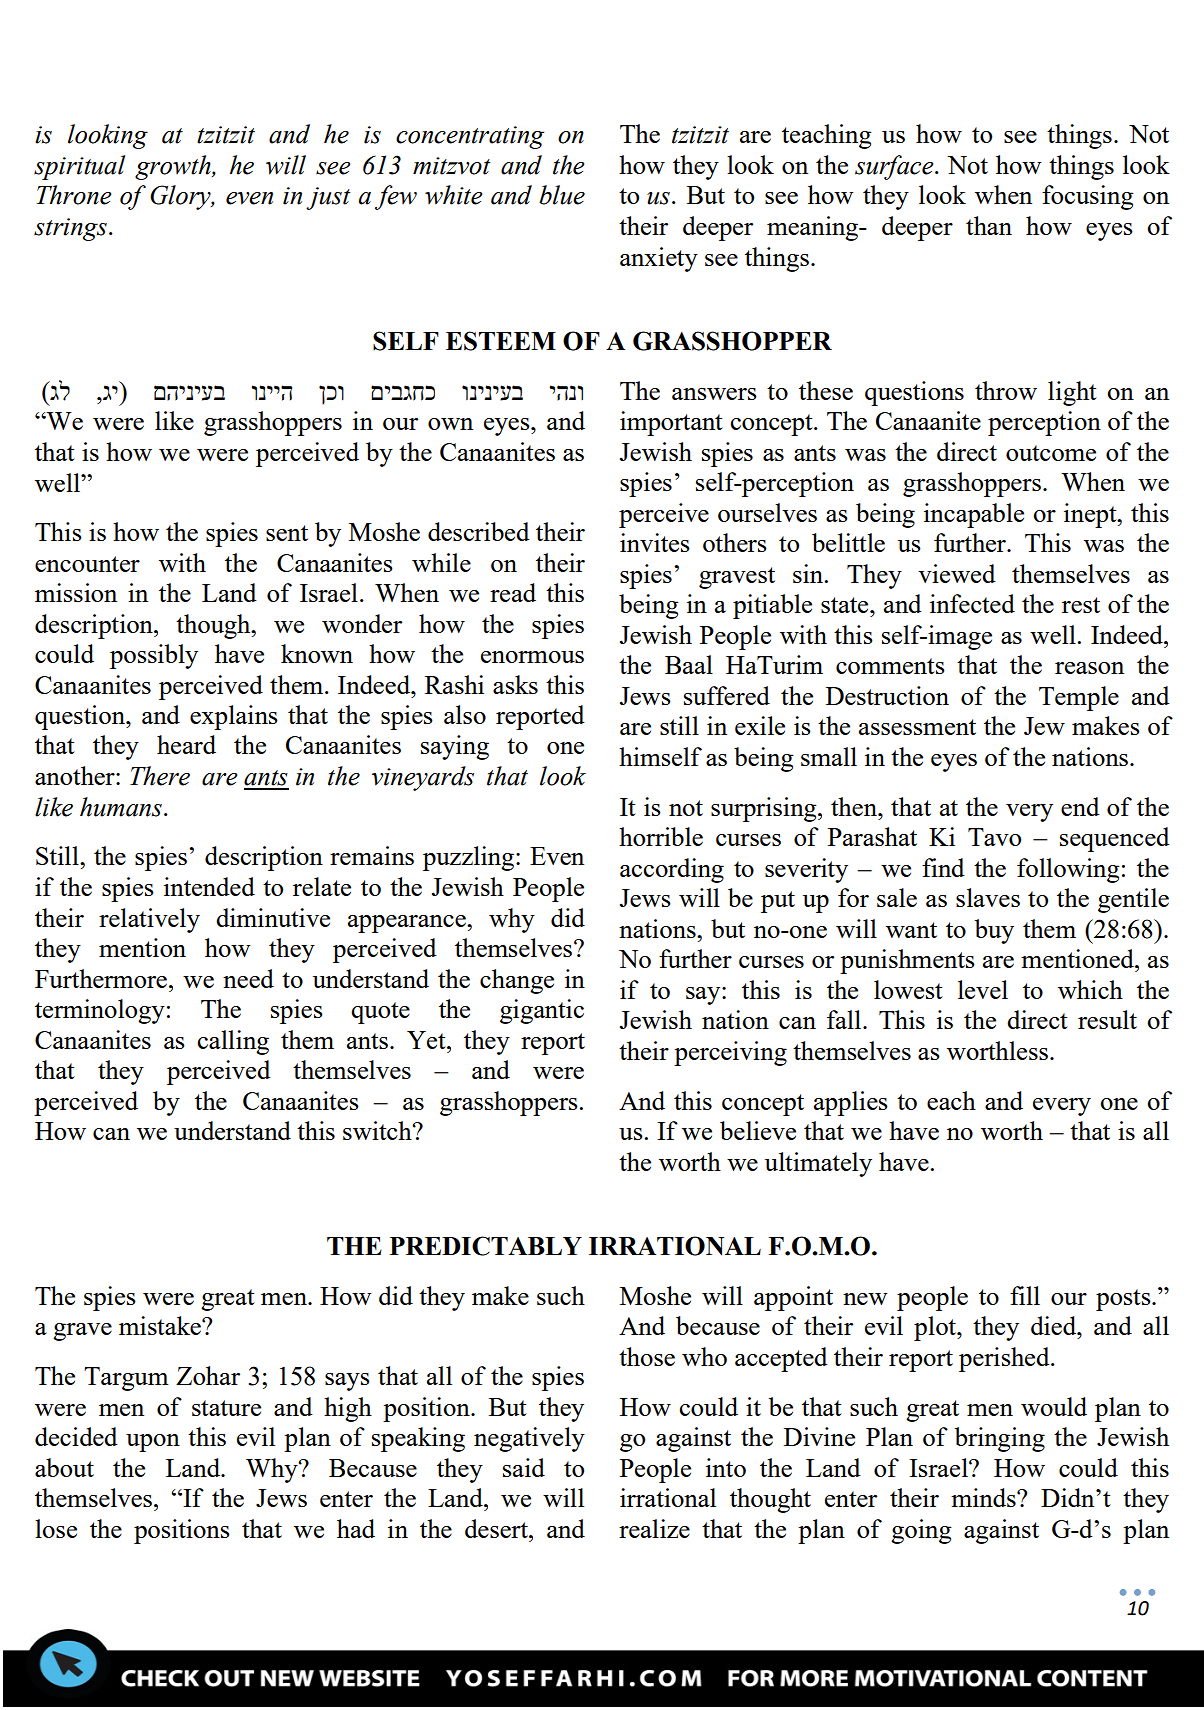 Image resolution: width=1204 pixels, height=1710 pixels. Describe the element at coordinates (974, 515) in the screenshot. I see `incapable` at that location.
